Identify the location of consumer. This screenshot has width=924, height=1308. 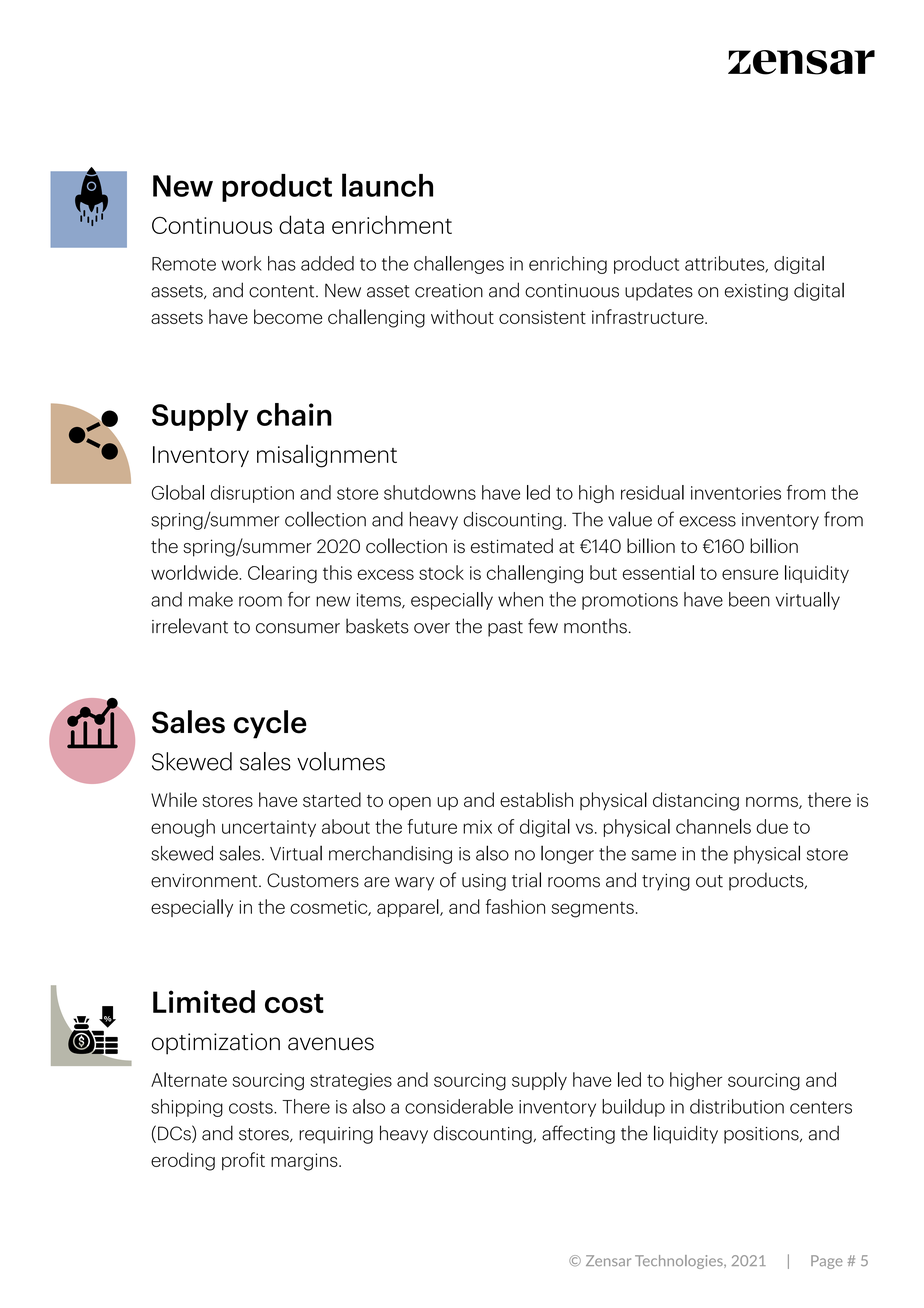
(298, 628).
